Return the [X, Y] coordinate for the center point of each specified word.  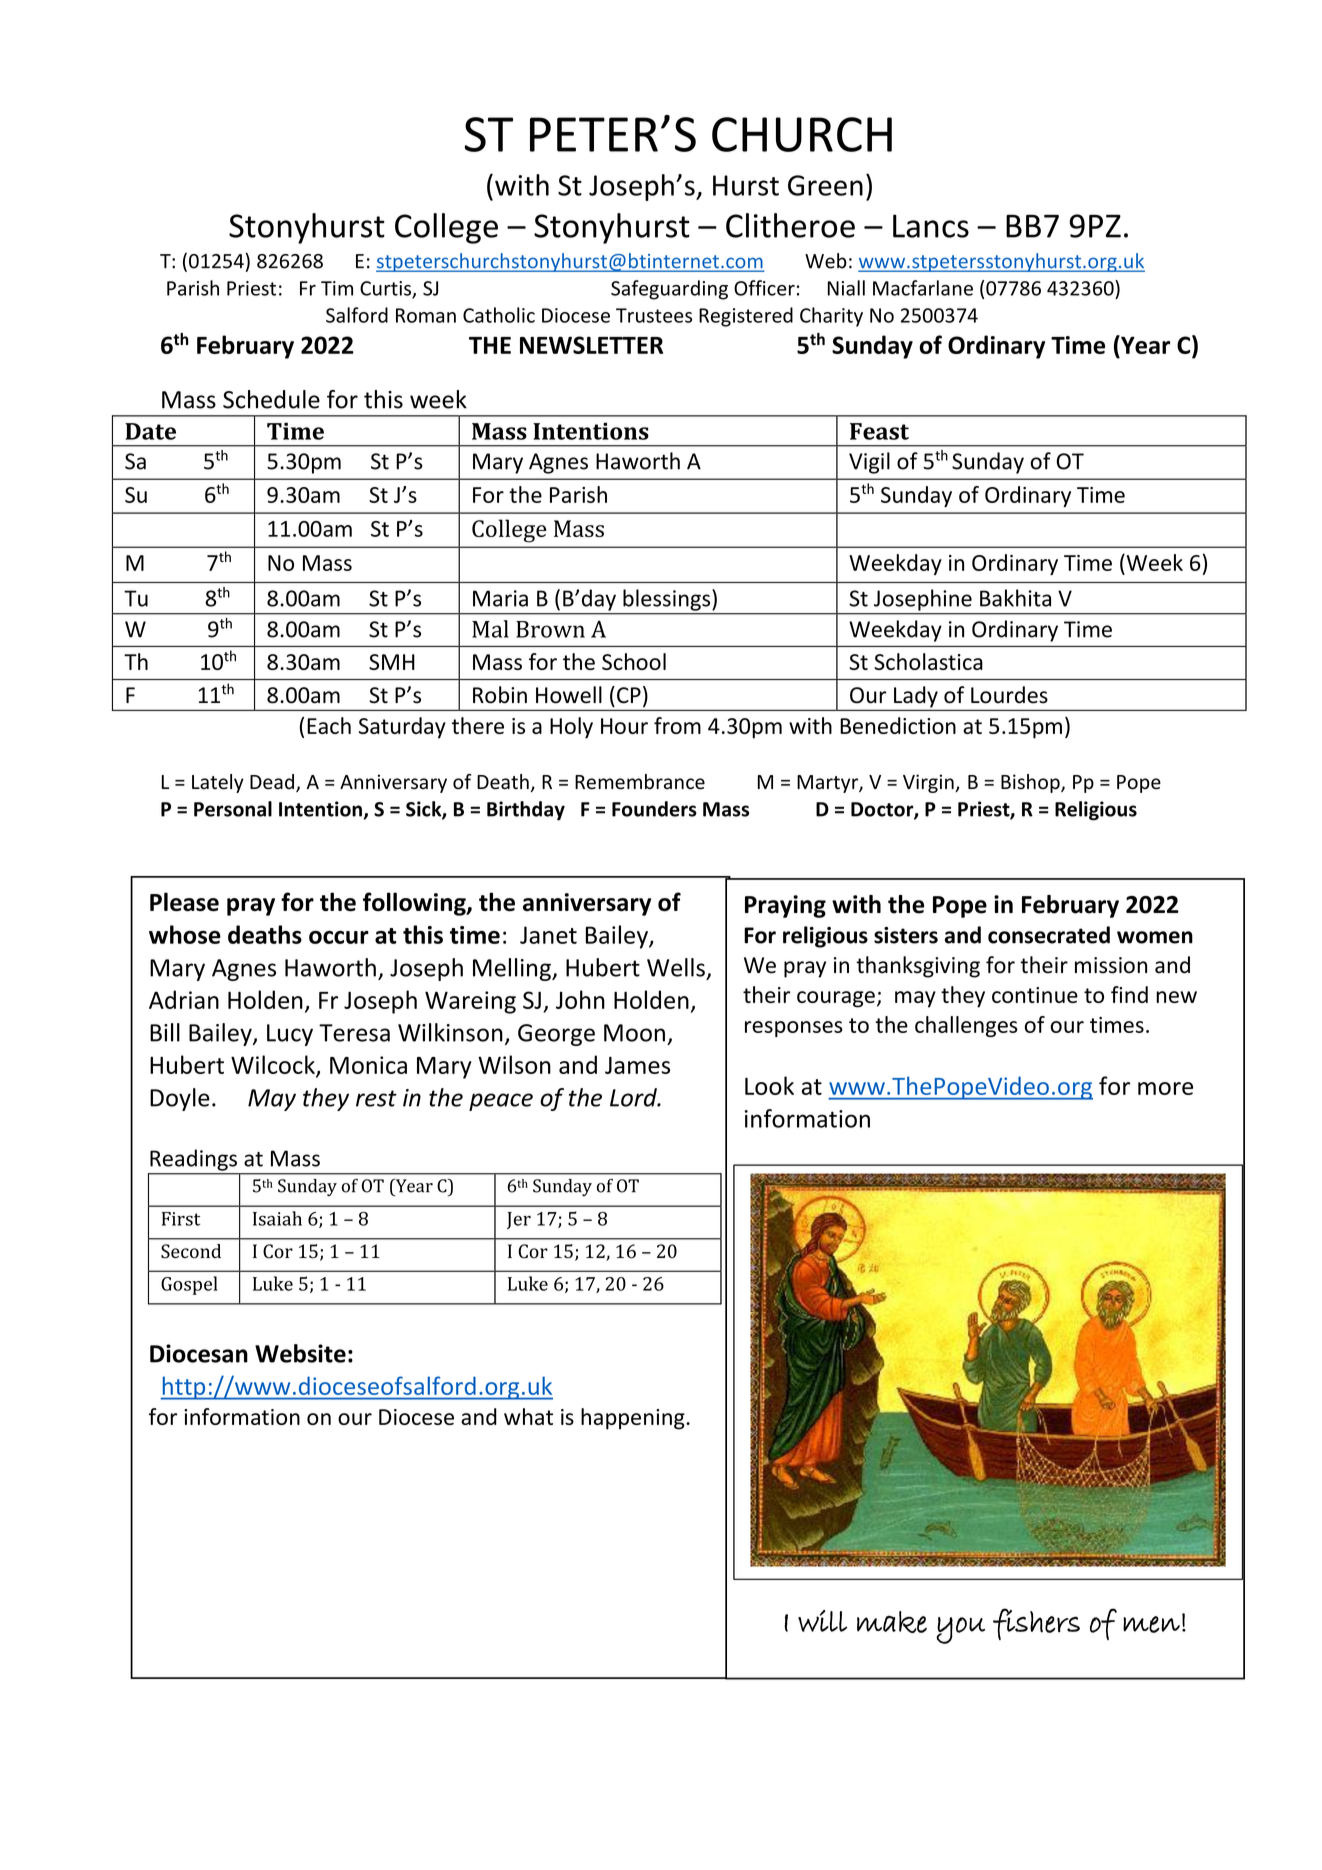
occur [339, 937]
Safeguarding [669, 290]
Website [300, 1353]
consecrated [1049, 935]
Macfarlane [923, 288]
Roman [426, 315]
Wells [676, 967]
